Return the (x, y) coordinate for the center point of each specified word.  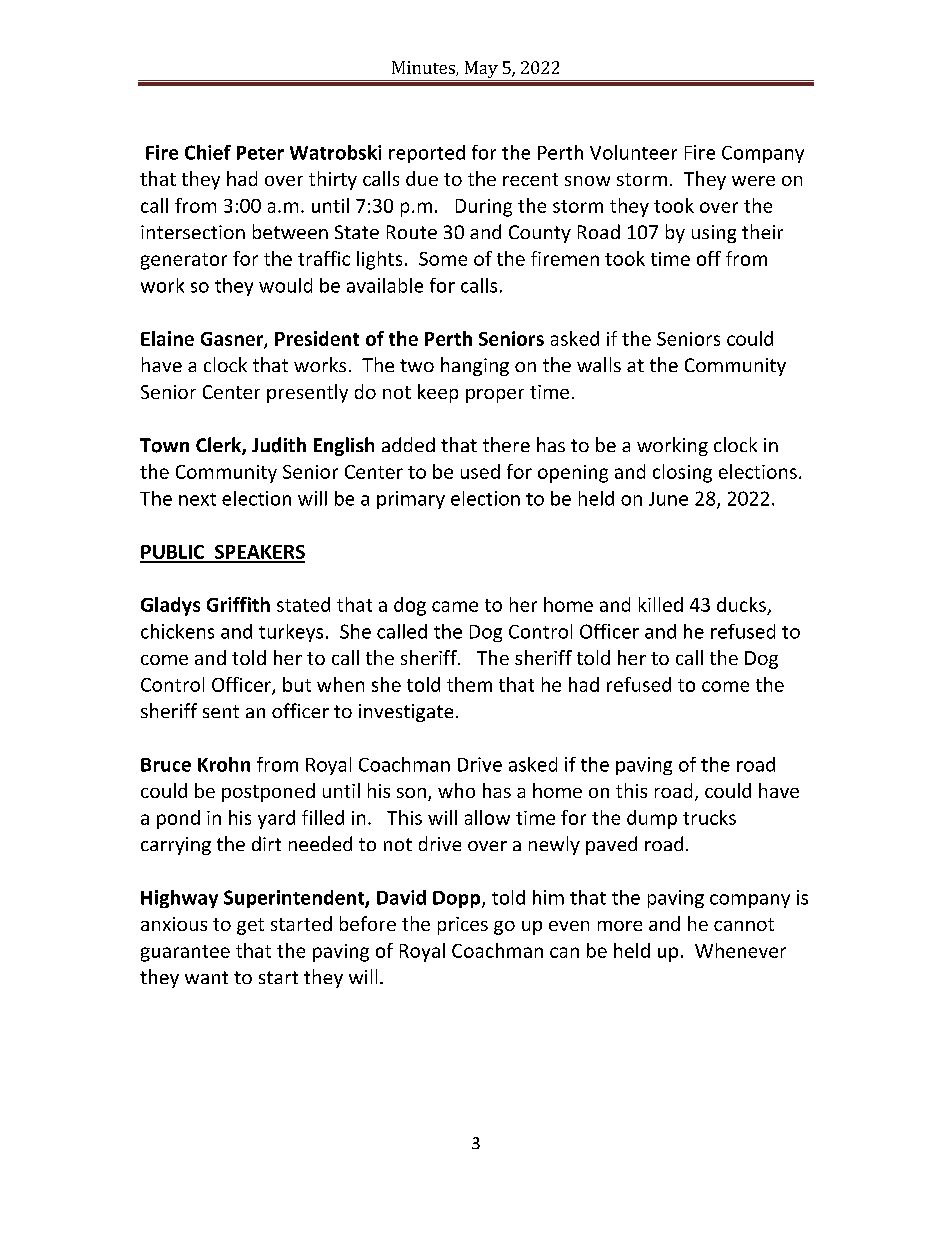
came (455, 606)
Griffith (238, 604)
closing (682, 473)
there (506, 444)
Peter (260, 153)
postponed (268, 792)
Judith (279, 445)
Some (443, 259)
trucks (709, 817)
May (481, 69)
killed (661, 604)
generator (184, 261)
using (714, 234)
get (250, 926)
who (456, 790)
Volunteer (633, 152)
